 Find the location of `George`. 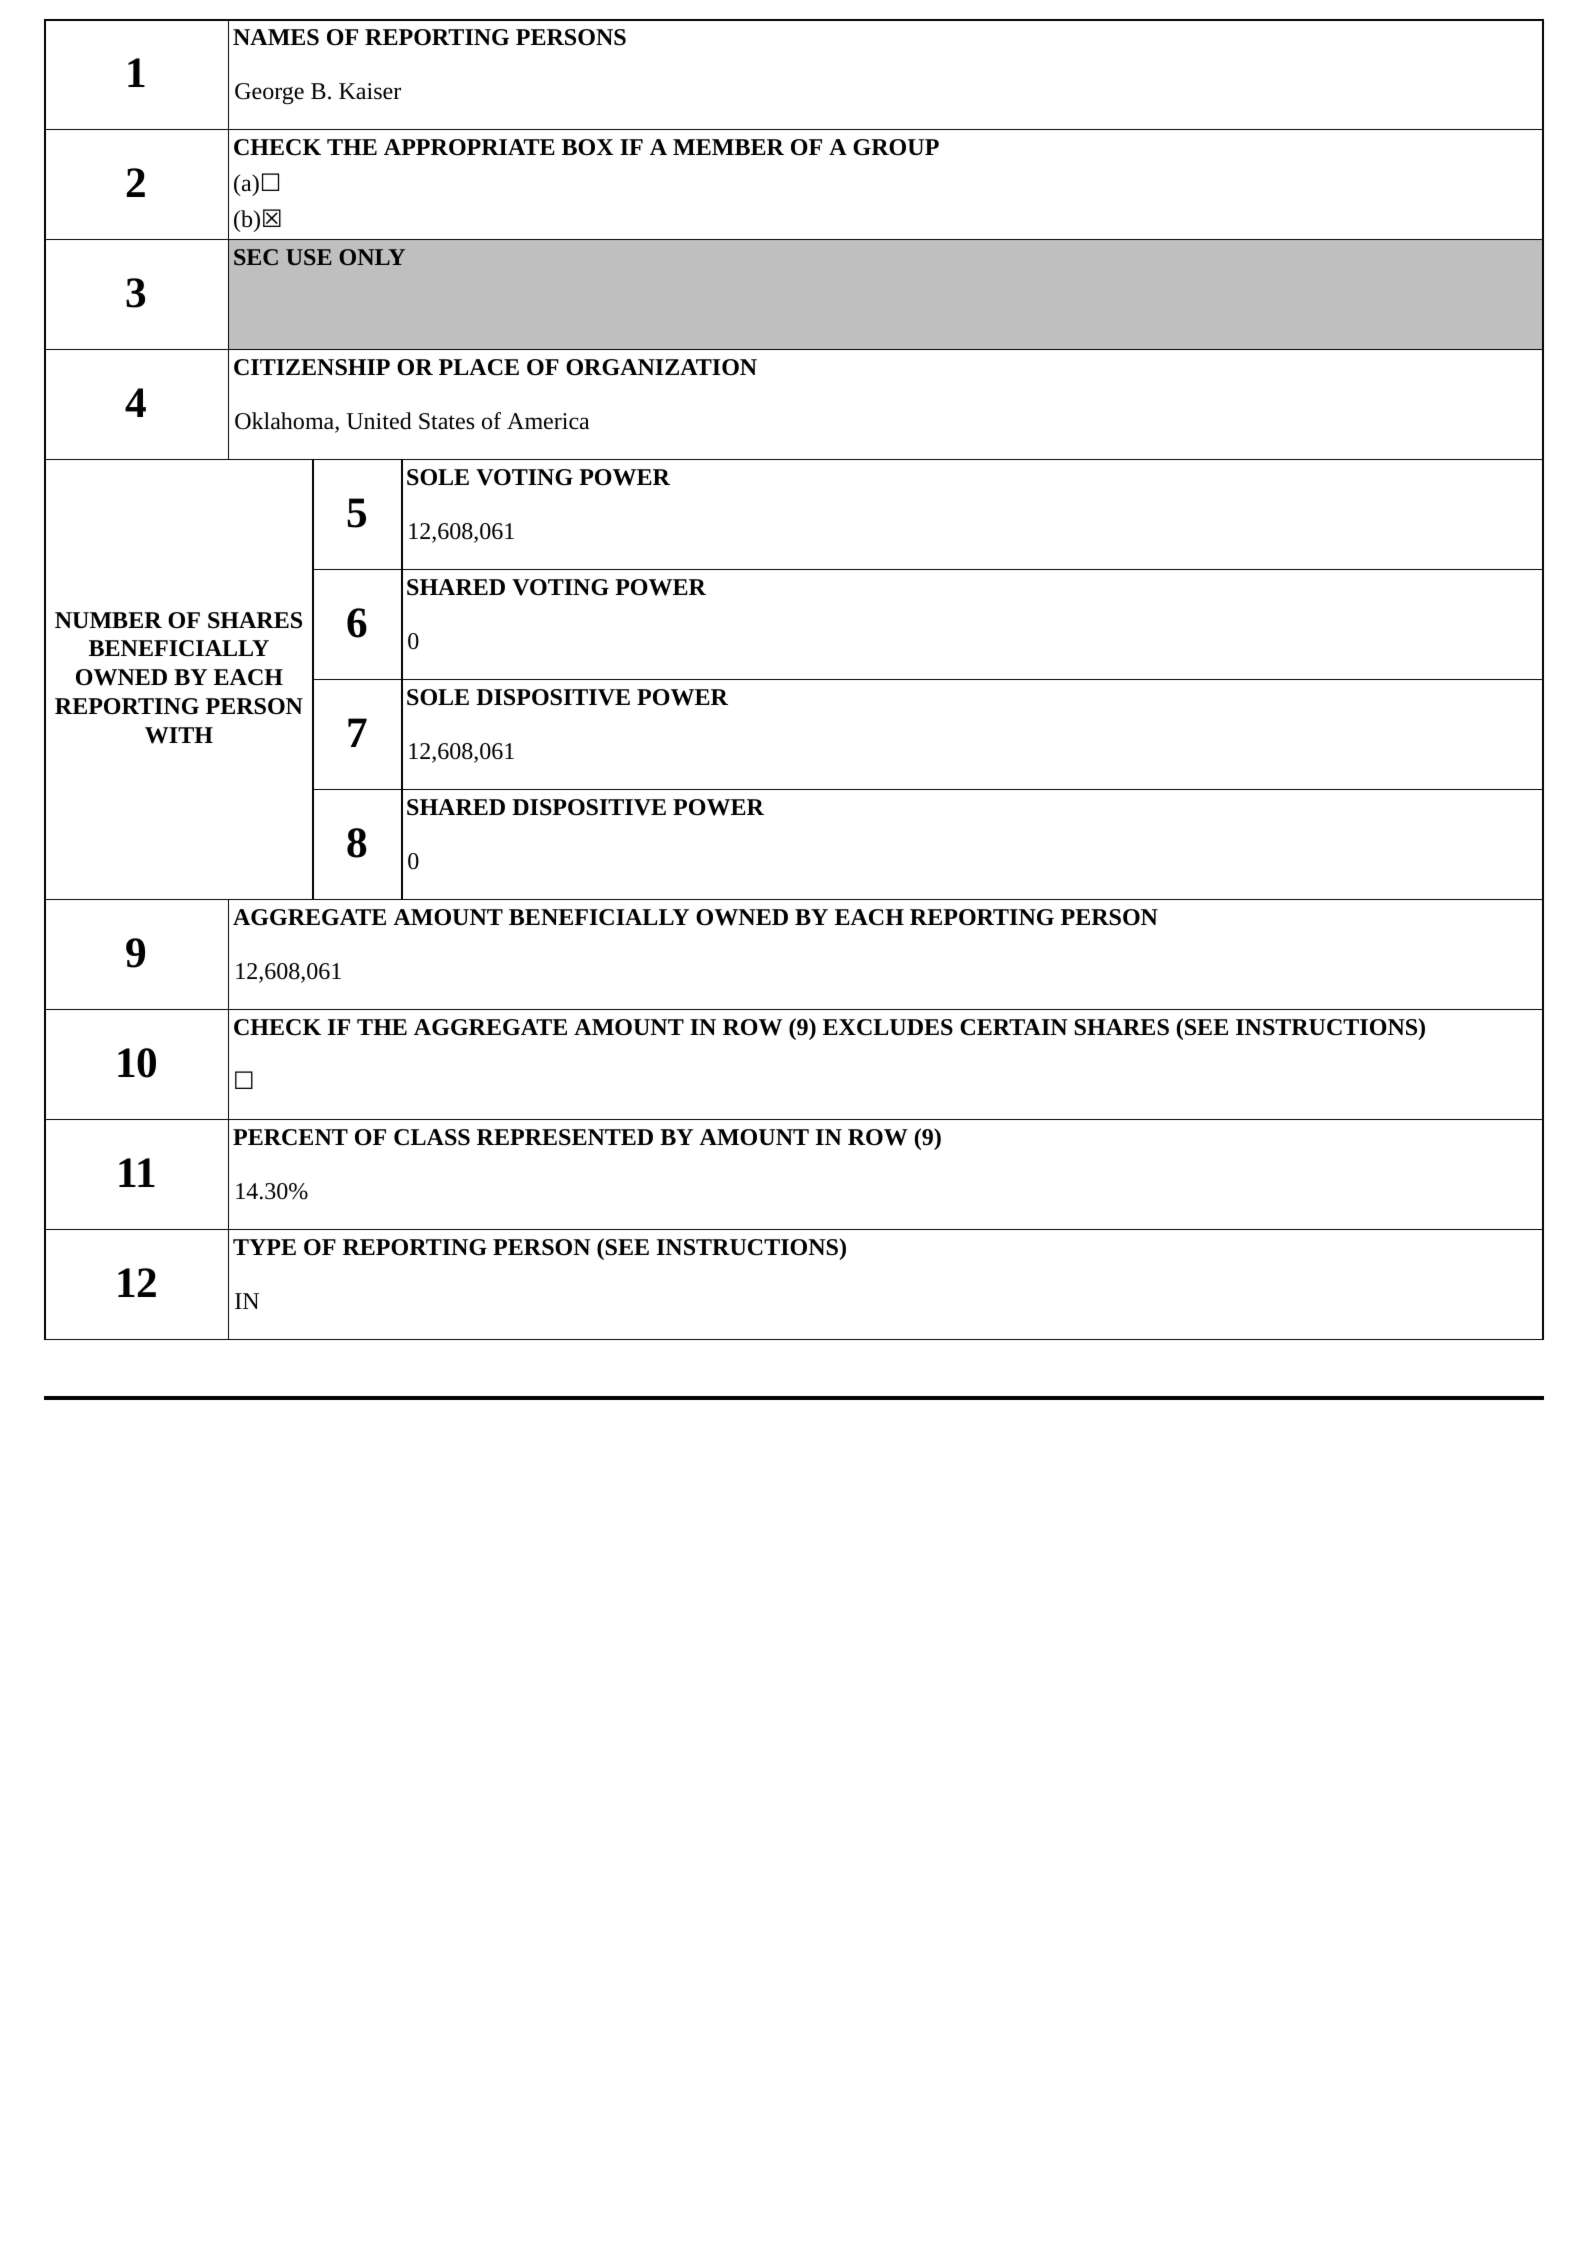

George is located at coordinates (269, 93).
